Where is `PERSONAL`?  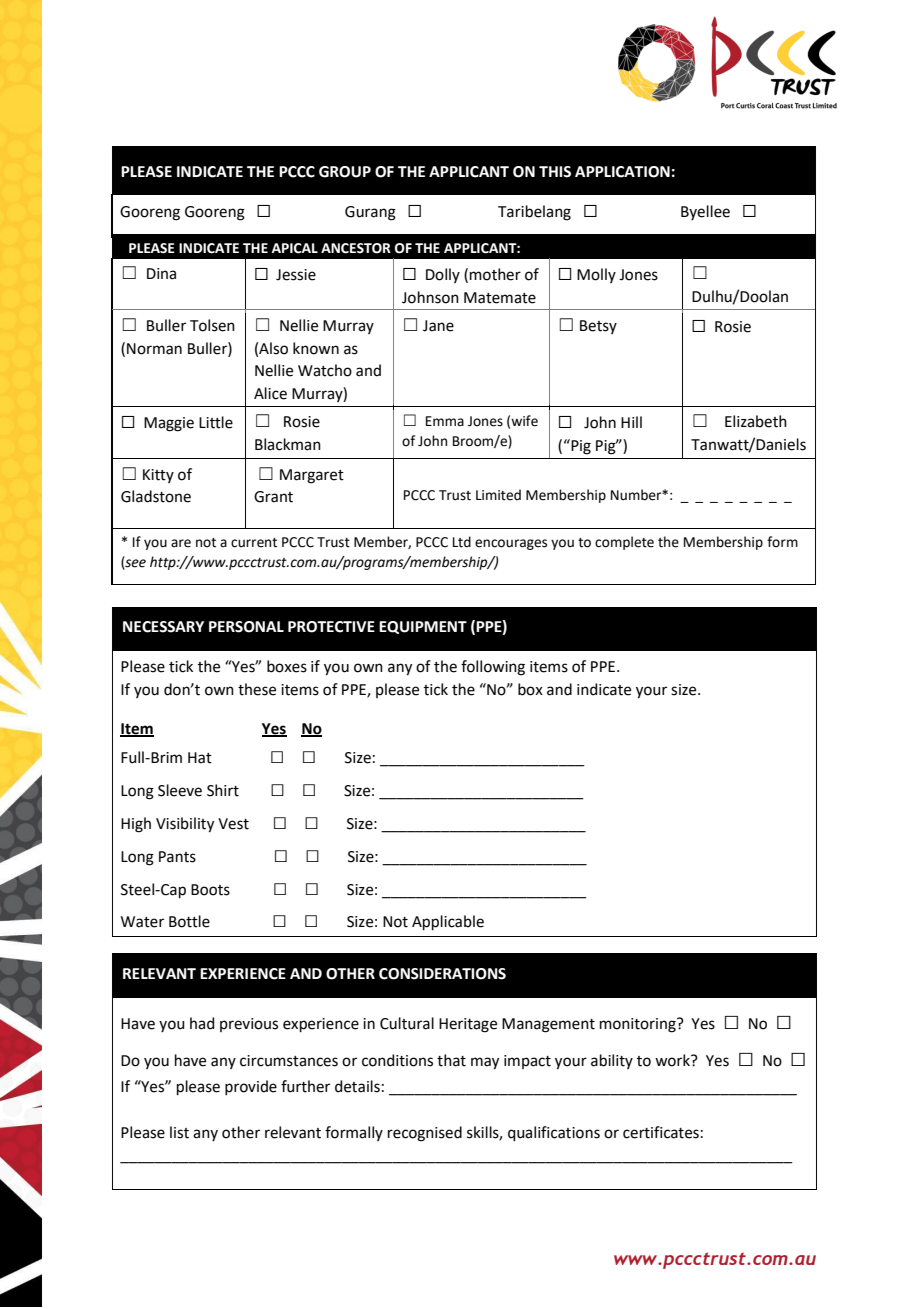
PERSONAL is located at coordinates (246, 627).
